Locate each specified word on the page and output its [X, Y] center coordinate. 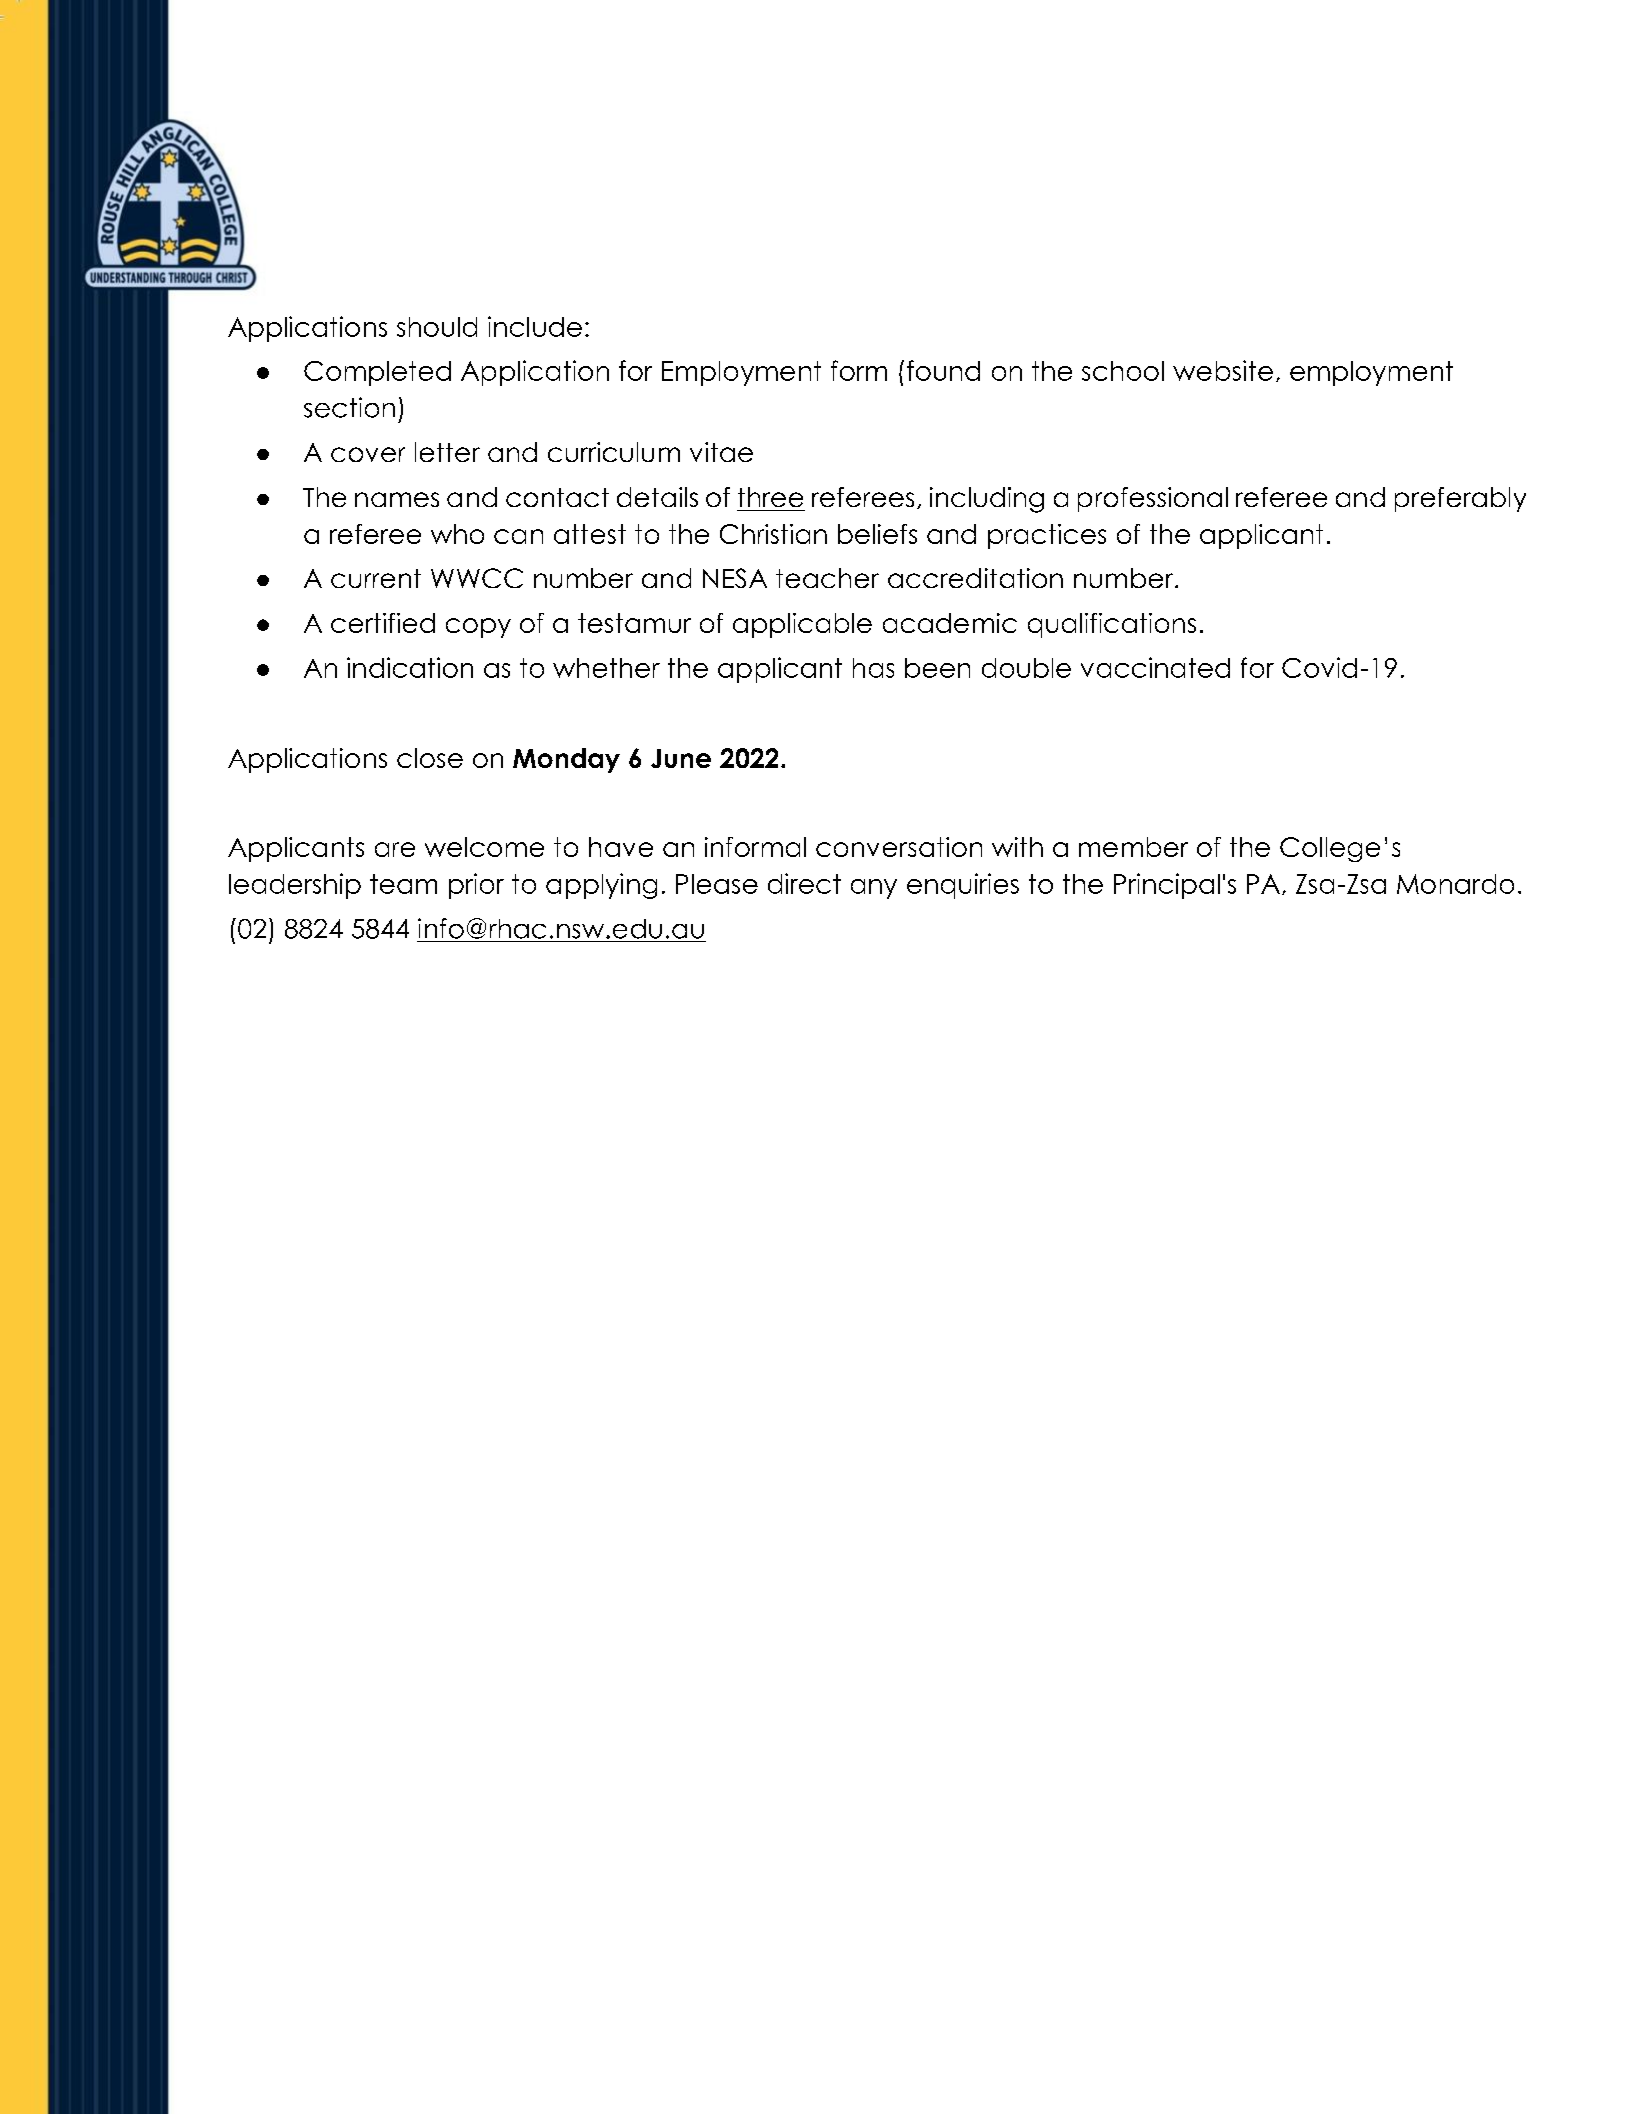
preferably [1460, 499]
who [457, 534]
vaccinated [1155, 667]
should [437, 327]
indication [410, 667]
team [403, 884]
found [943, 370]
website [1223, 370]
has [873, 668]
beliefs [877, 534]
